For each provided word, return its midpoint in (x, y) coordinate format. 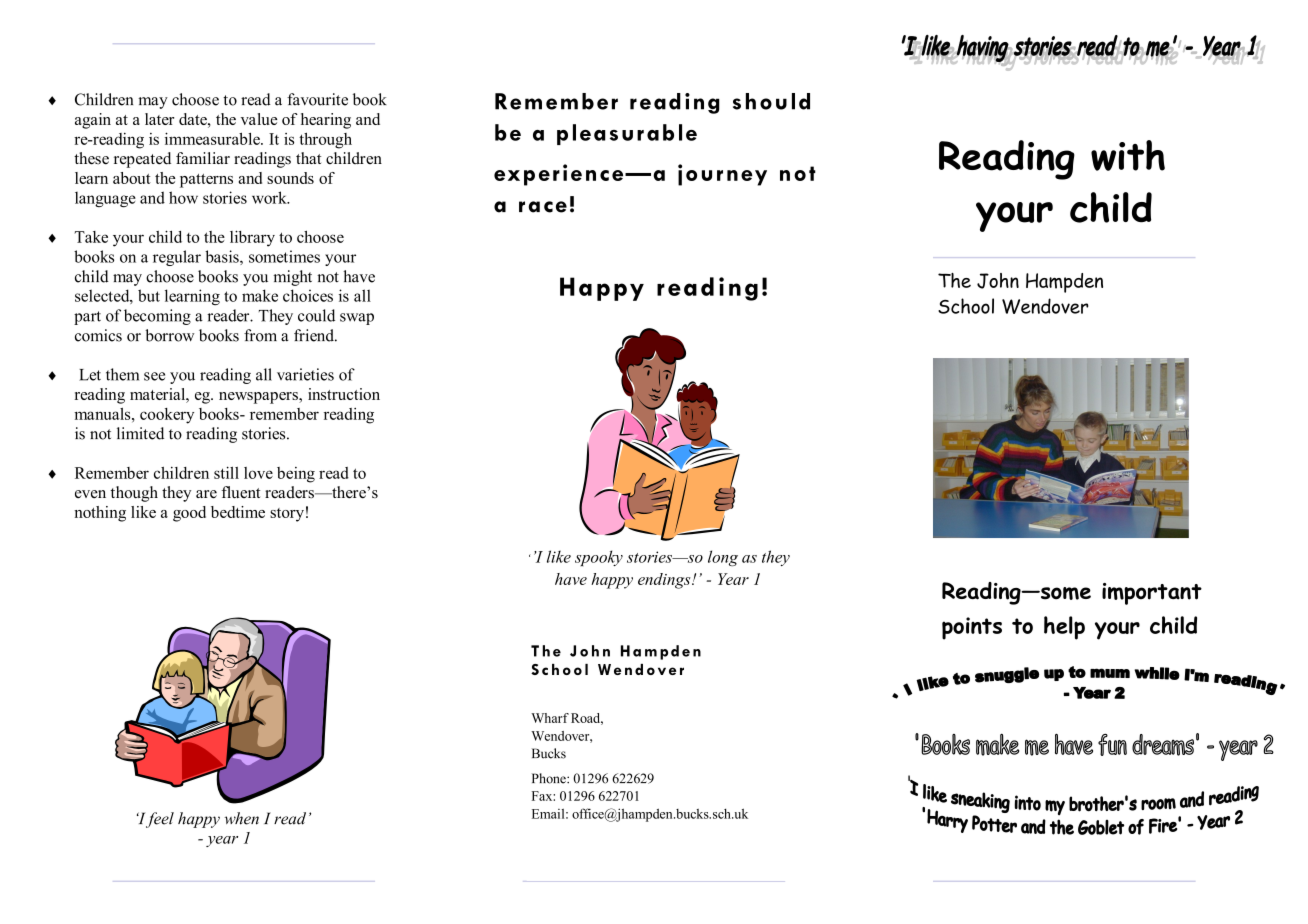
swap (357, 319)
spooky (599, 558)
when (241, 818)
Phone (550, 778)
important (1152, 594)
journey (722, 175)
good (189, 514)
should (771, 101)
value (259, 119)
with (1128, 155)
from (260, 335)
